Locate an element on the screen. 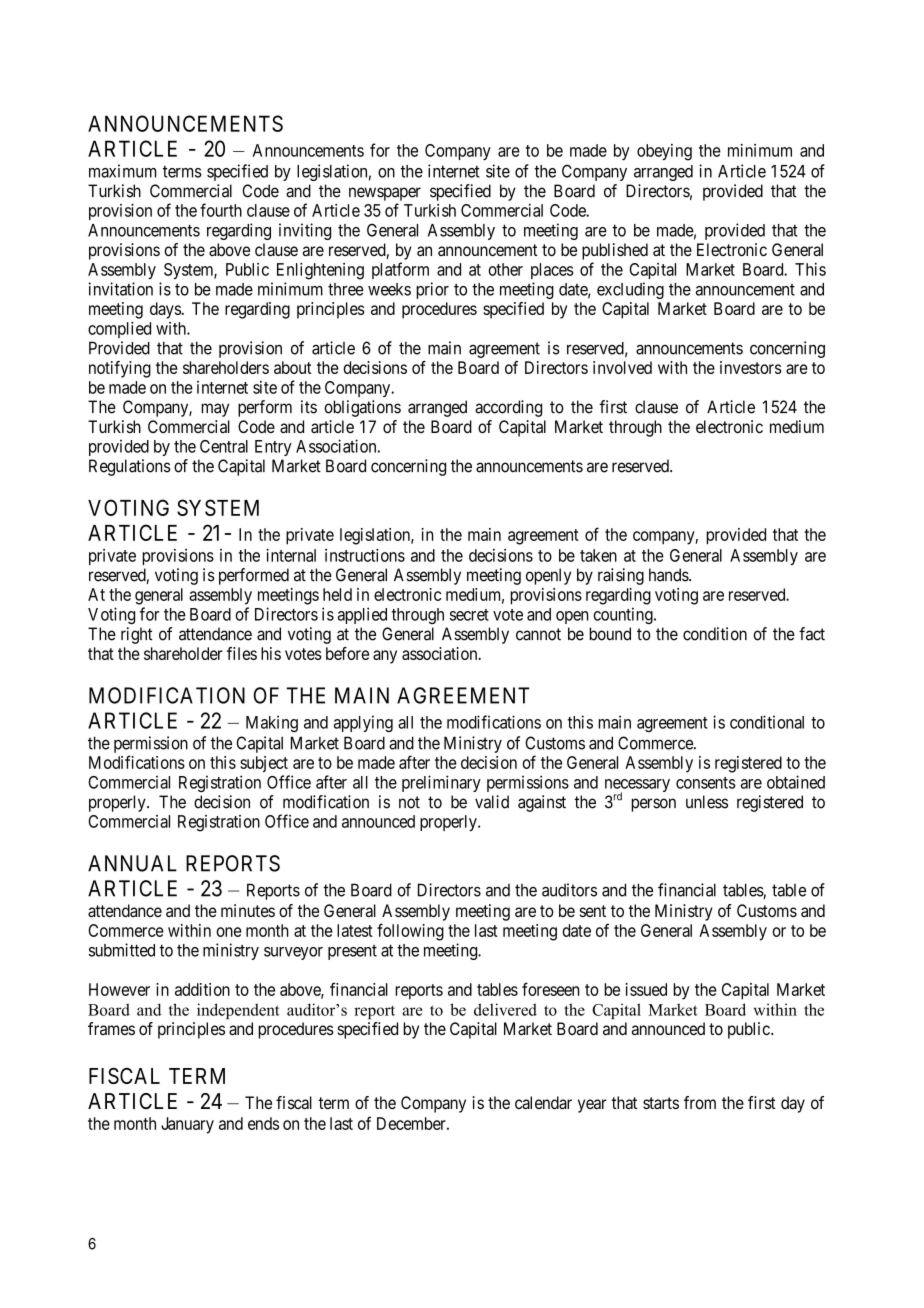 The height and width of the screenshot is (1308, 924). one is located at coordinates (229, 932).
